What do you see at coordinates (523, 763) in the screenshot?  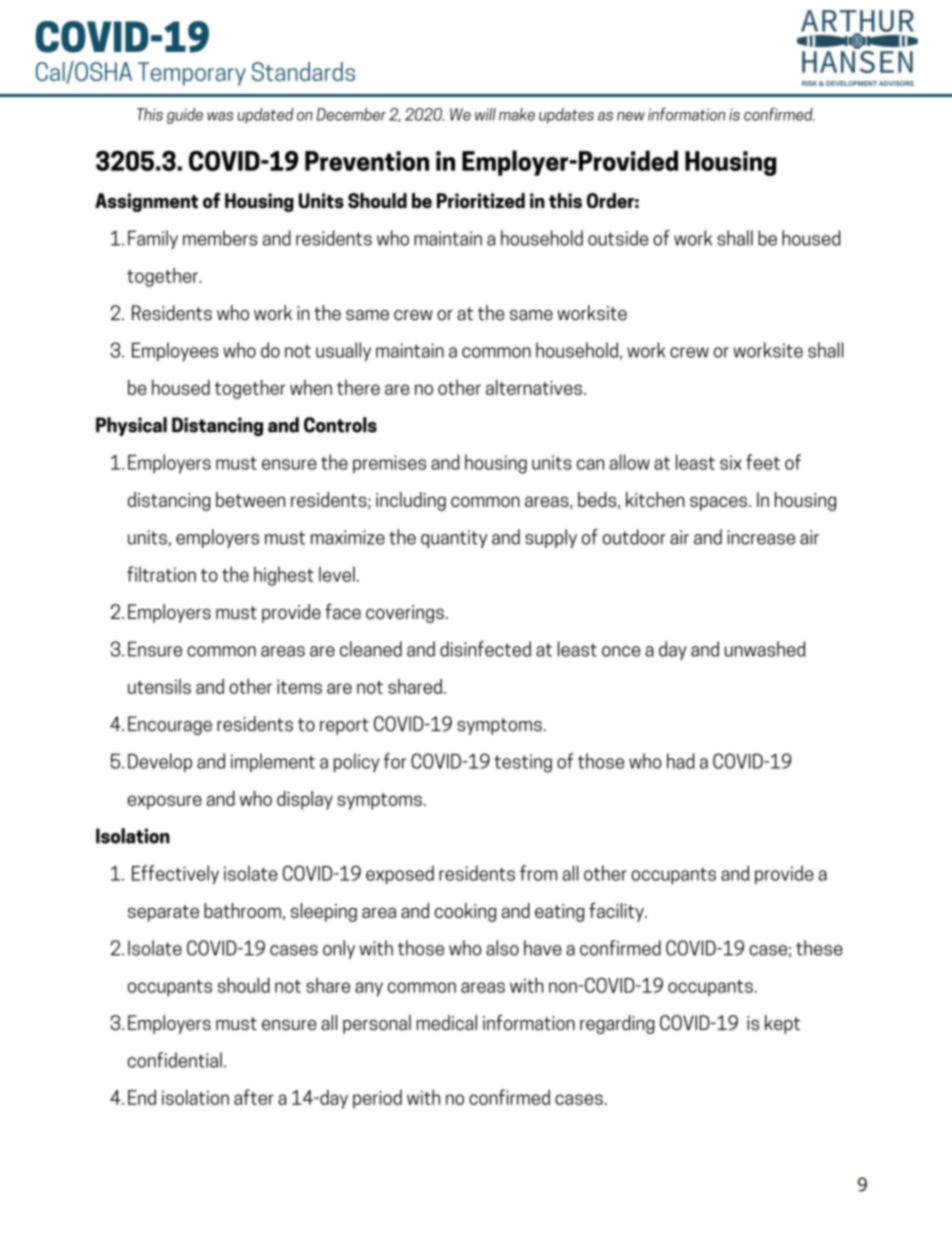 I see `testing` at bounding box center [523, 763].
